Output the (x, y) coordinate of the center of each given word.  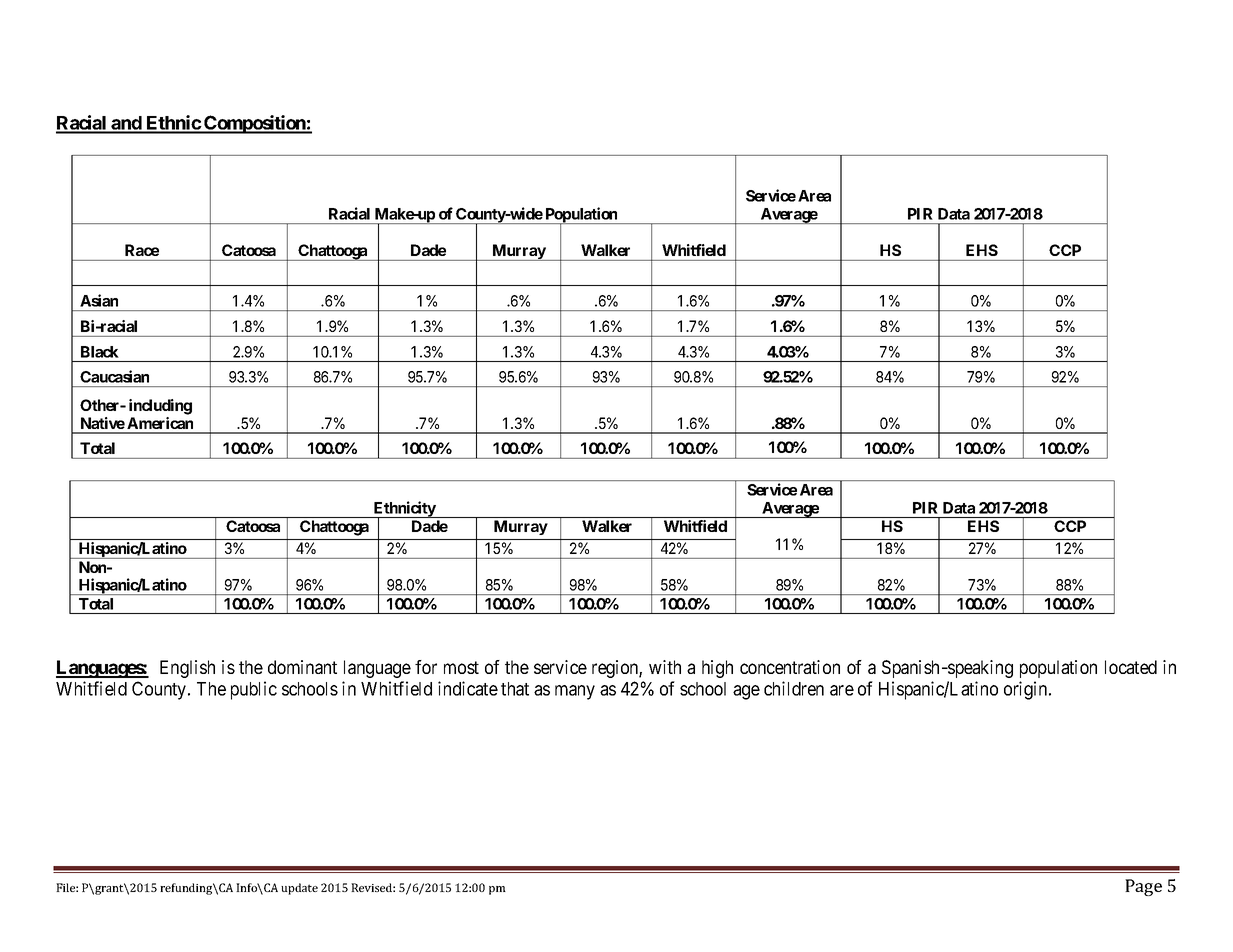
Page (1143, 887)
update (299, 889)
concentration (790, 667)
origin (1027, 690)
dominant (302, 667)
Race (142, 250)
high (717, 669)
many (575, 692)
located (1131, 667)
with (665, 667)
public (254, 690)
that (515, 689)
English (187, 669)
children (794, 688)
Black (99, 352)
